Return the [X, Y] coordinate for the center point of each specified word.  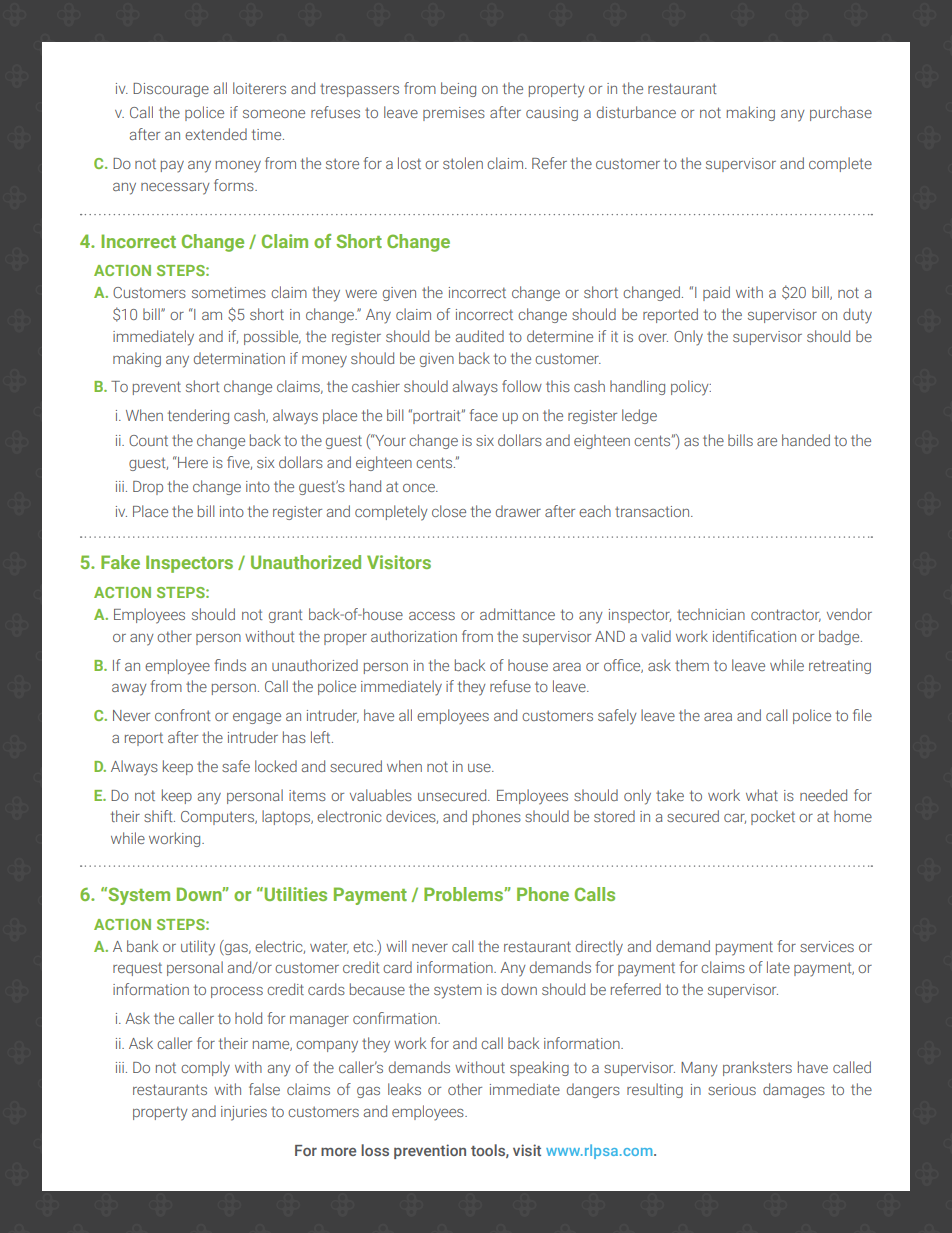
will [396, 946]
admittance [517, 614]
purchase [841, 113]
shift [159, 816]
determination [239, 358]
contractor [786, 615]
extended [216, 134]
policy [691, 388]
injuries [244, 1113]
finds [230, 665]
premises [454, 114]
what [762, 795]
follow [522, 386]
